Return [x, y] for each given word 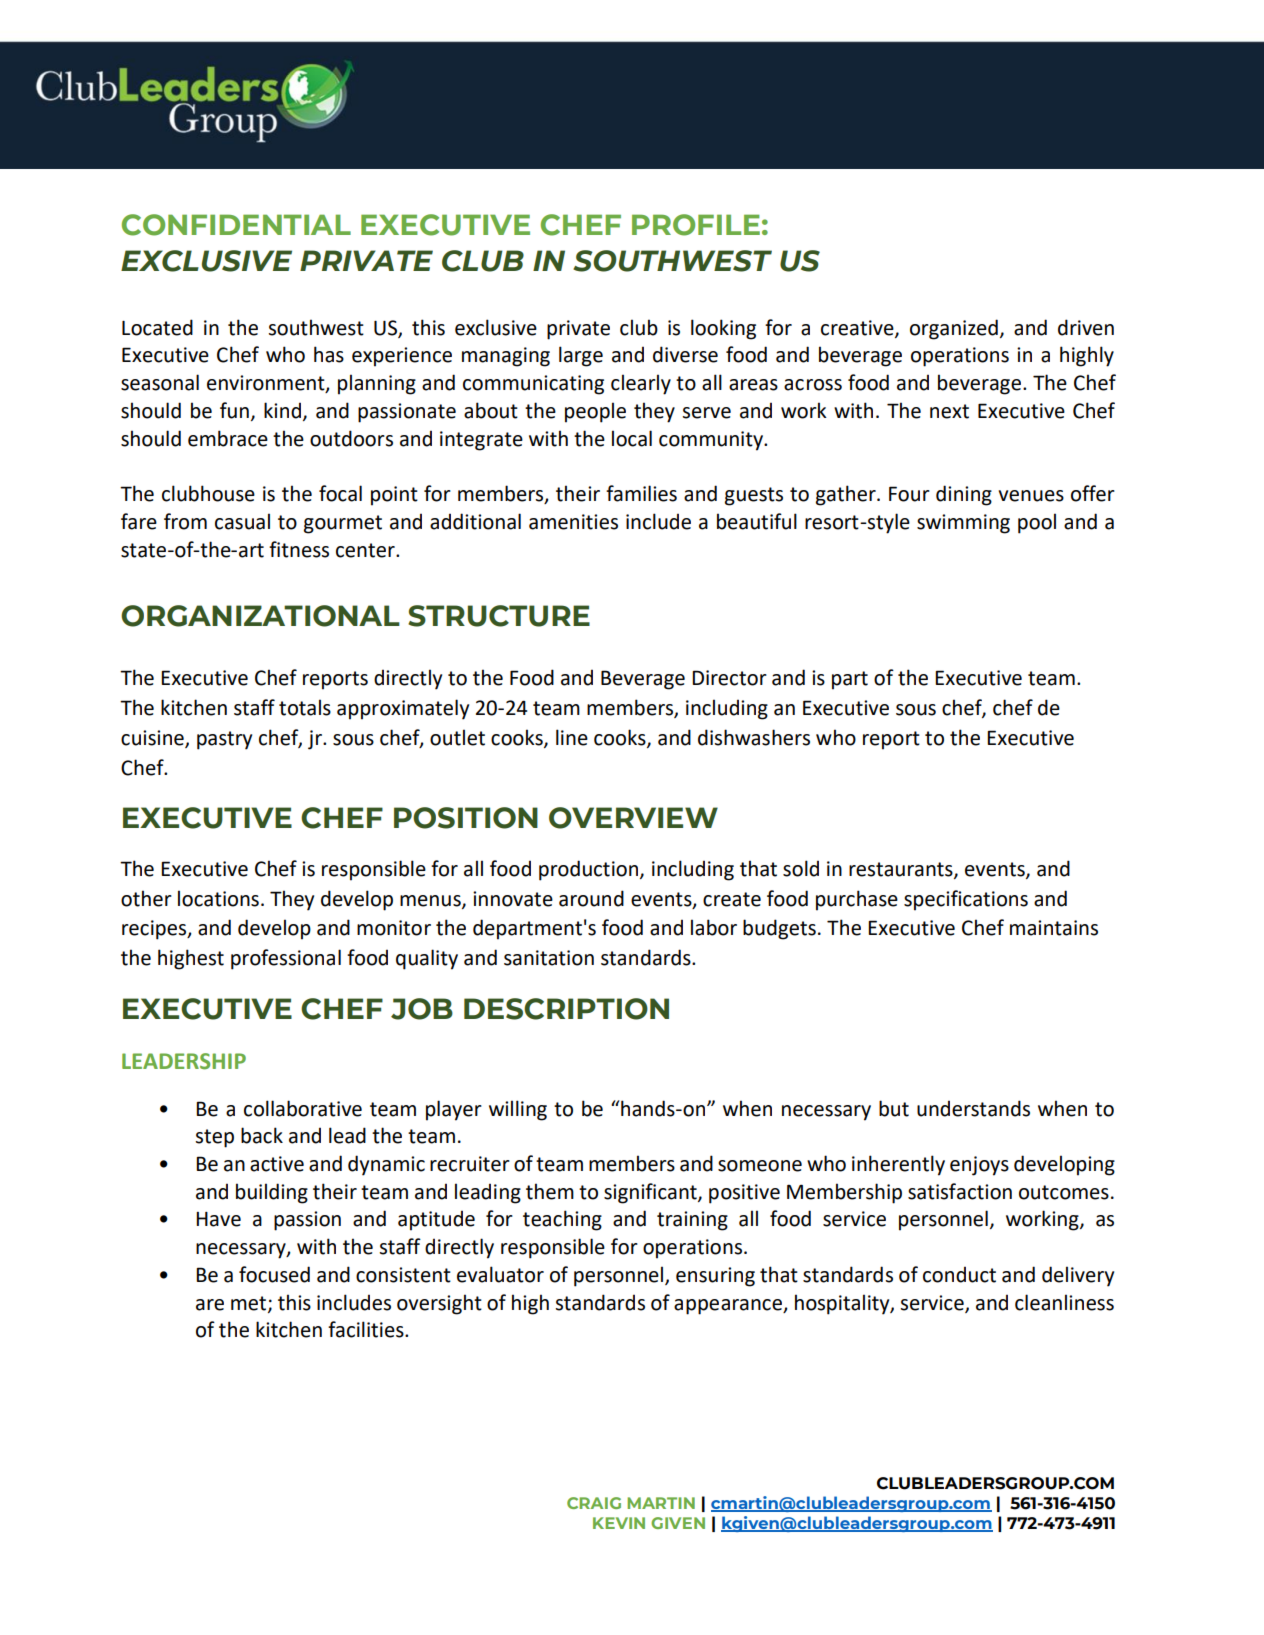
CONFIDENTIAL [236, 225]
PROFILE [696, 225]
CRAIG [594, 1503]
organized [954, 329]
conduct [959, 1274]
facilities [367, 1329]
